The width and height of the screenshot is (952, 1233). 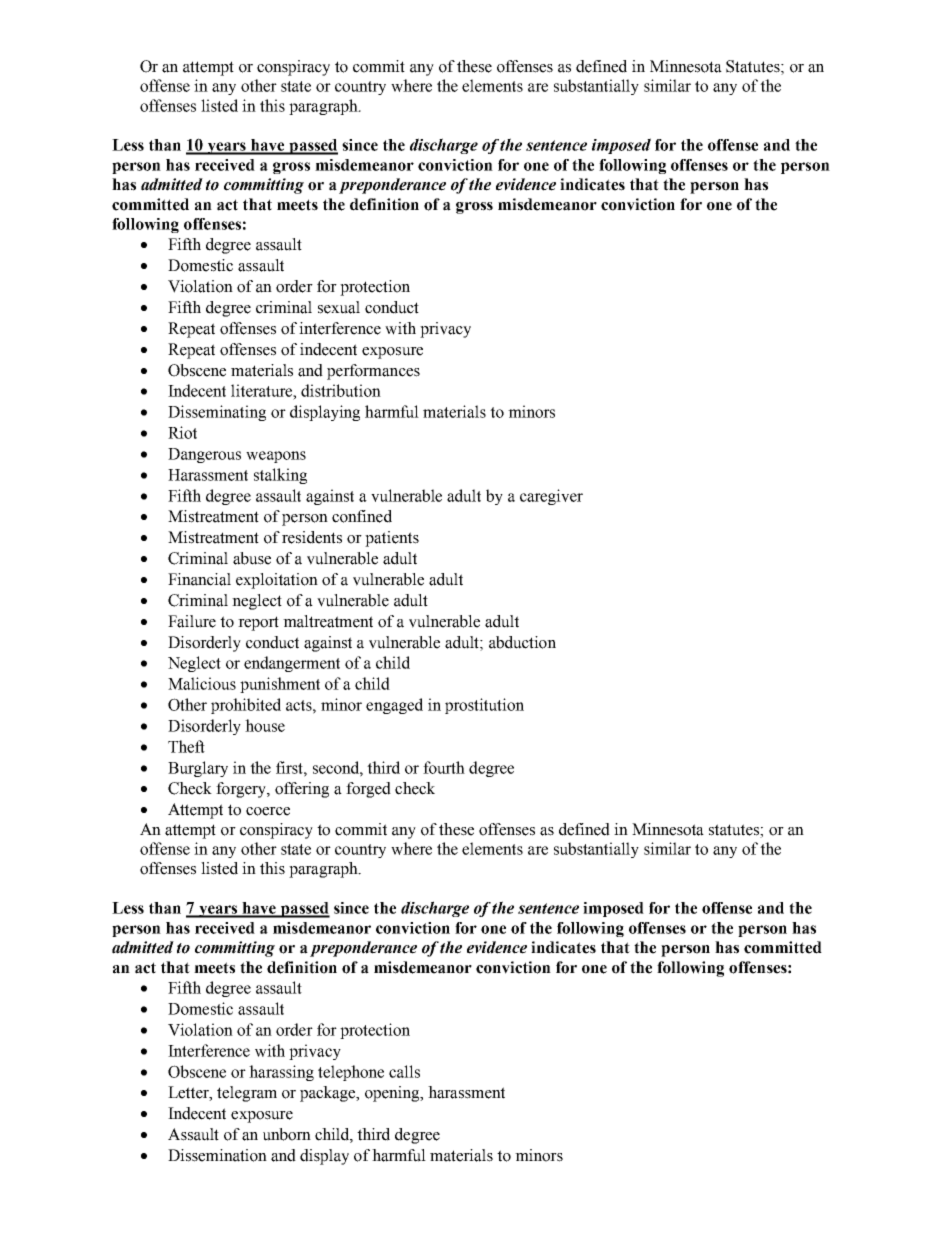 What do you see at coordinates (551, 497) in the screenshot?
I see `caregiver` at bounding box center [551, 497].
